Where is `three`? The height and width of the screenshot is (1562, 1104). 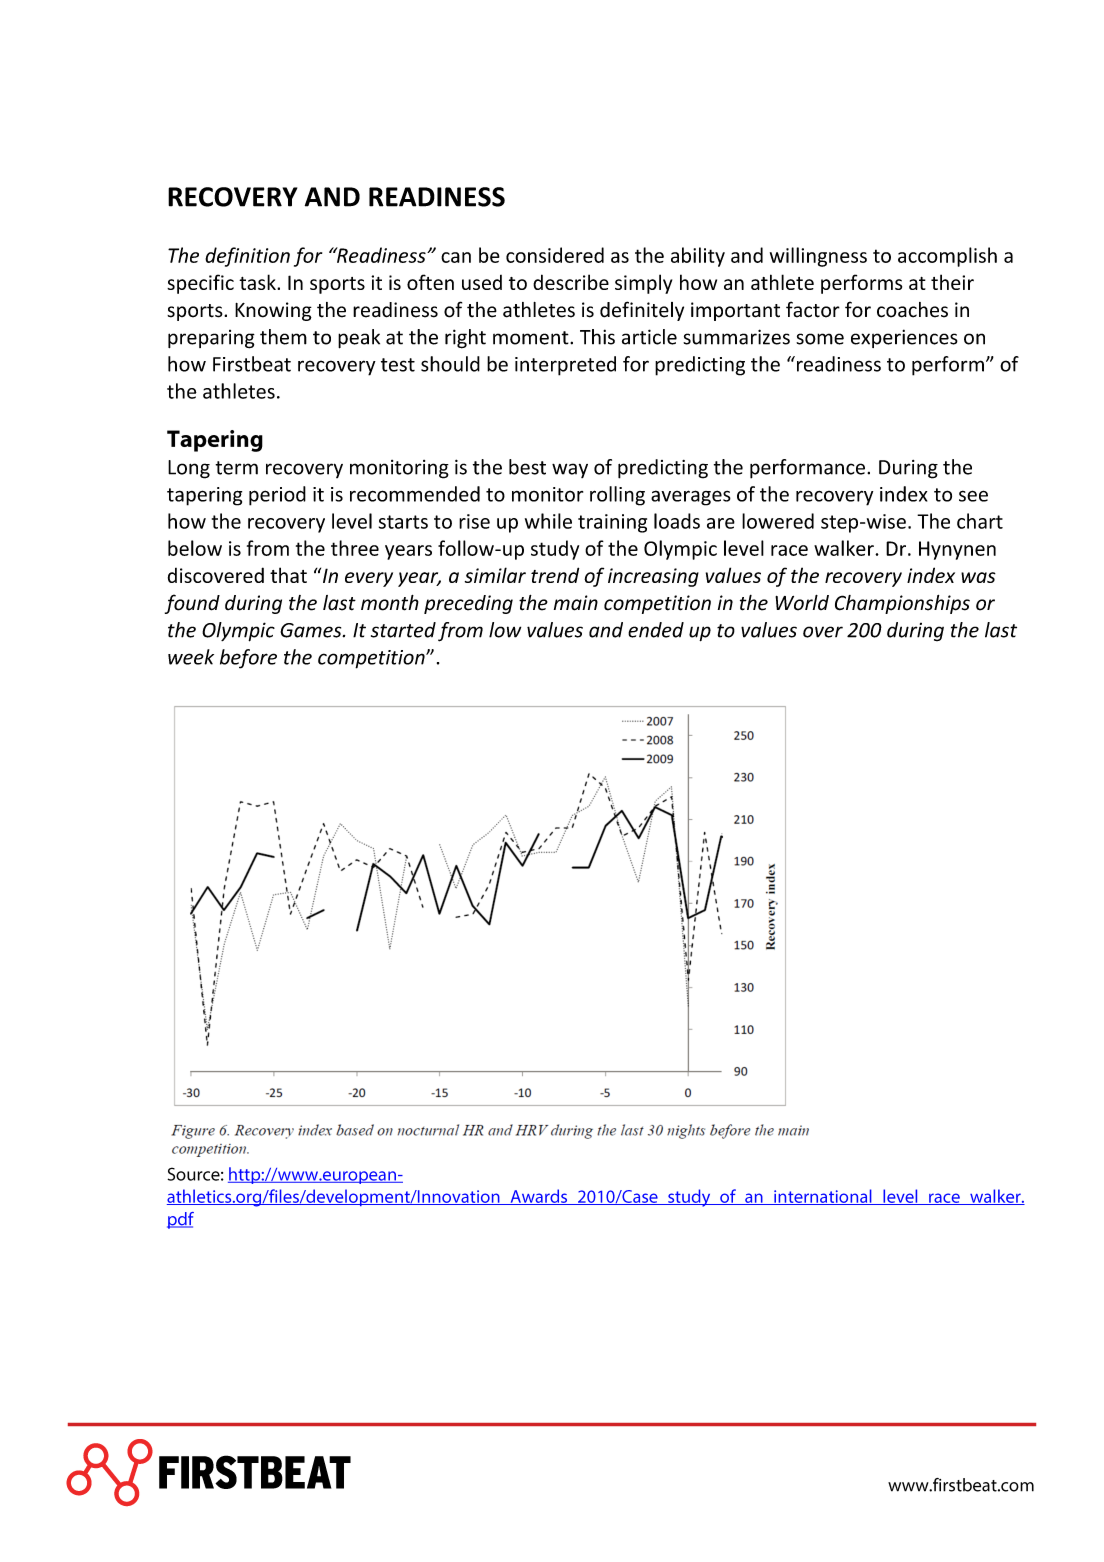 three is located at coordinates (355, 548).
